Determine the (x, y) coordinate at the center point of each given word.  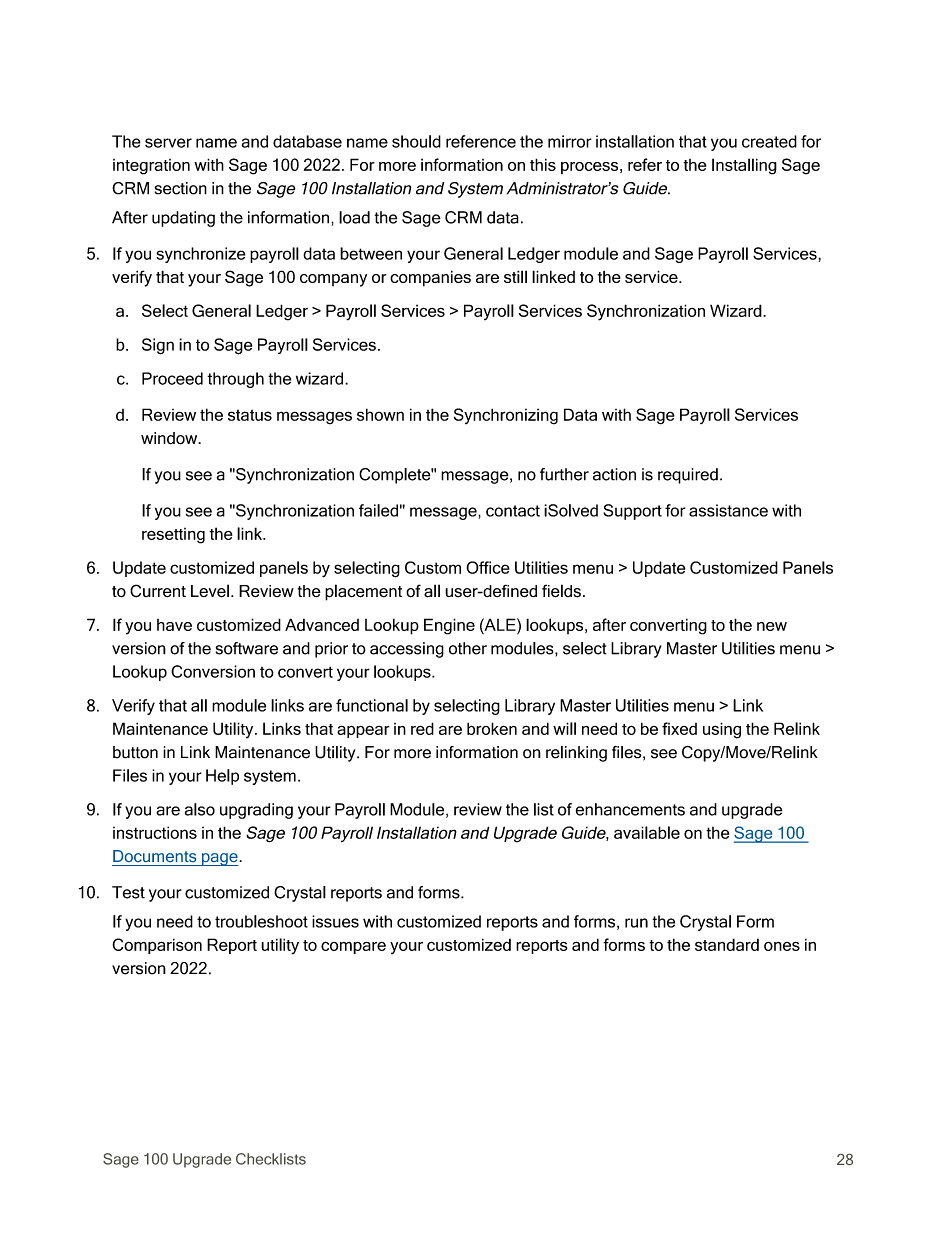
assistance (728, 510)
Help (222, 777)
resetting (173, 536)
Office (488, 567)
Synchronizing (506, 416)
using (722, 730)
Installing (744, 166)
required (688, 476)
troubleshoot (261, 921)
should (416, 141)
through (235, 380)
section (181, 188)
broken (492, 728)
